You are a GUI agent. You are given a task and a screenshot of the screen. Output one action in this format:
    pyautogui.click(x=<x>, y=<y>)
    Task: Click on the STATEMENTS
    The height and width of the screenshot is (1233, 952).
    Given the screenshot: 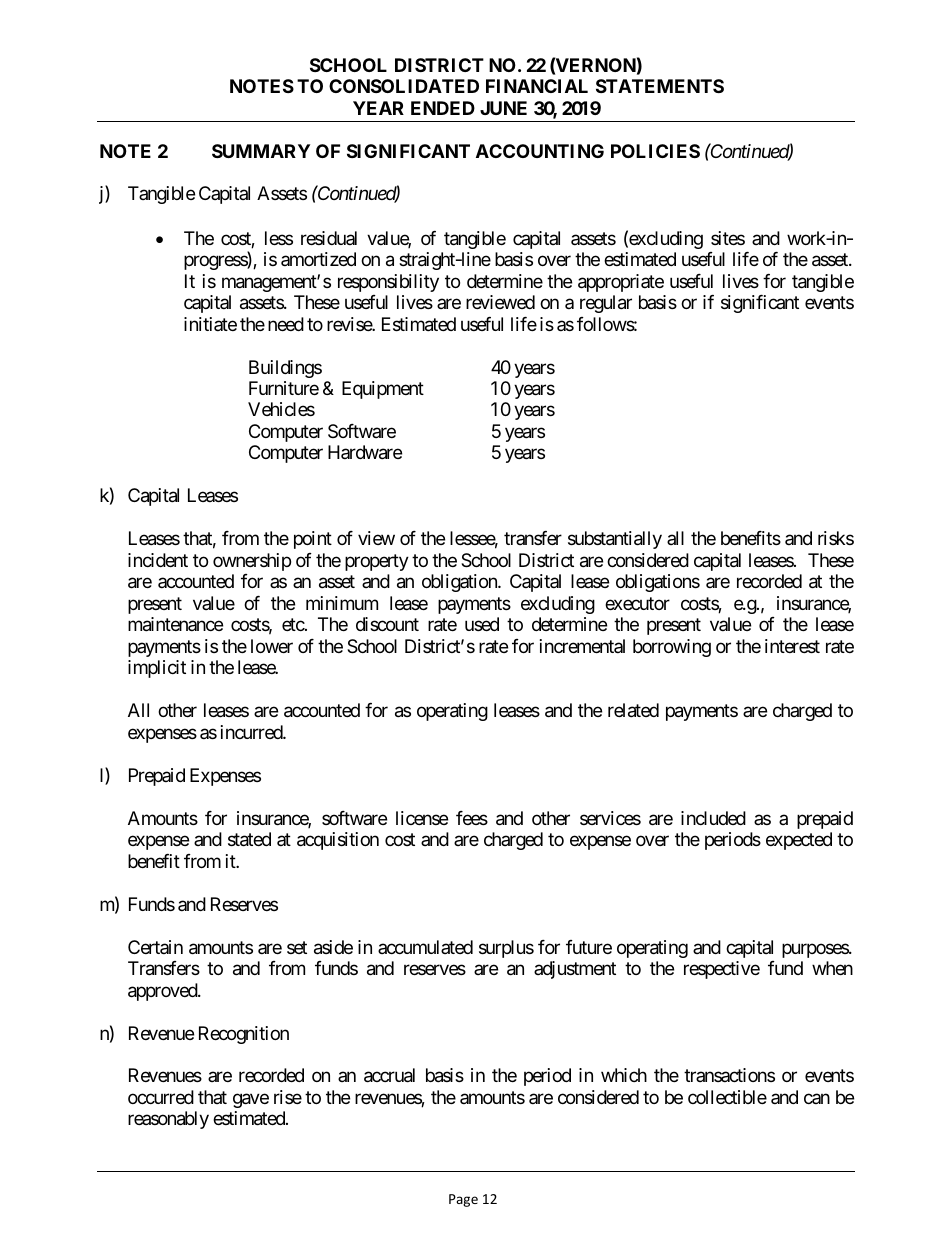 What is the action you would take?
    pyautogui.click(x=660, y=86)
